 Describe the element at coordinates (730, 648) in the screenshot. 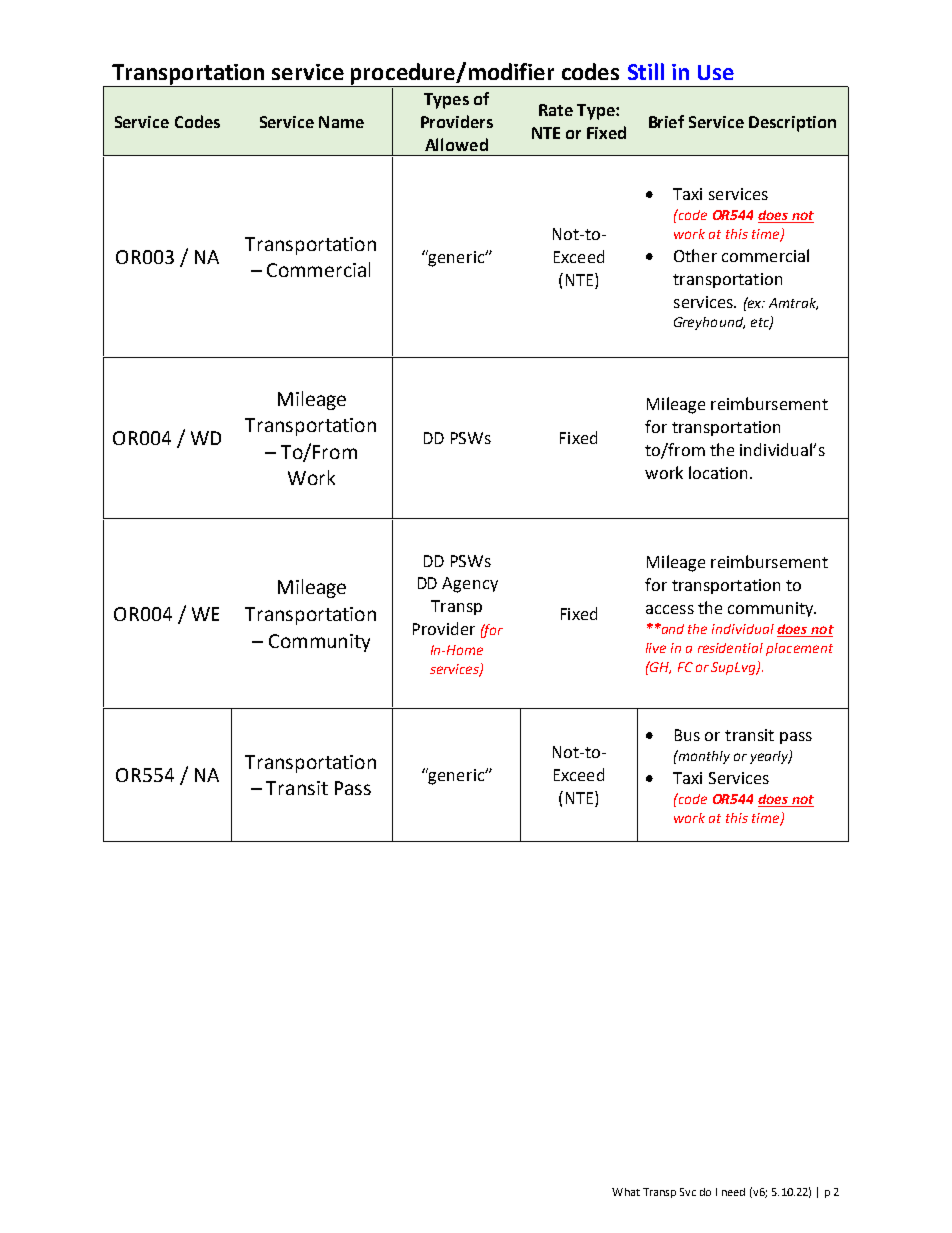

I see `residential` at that location.
